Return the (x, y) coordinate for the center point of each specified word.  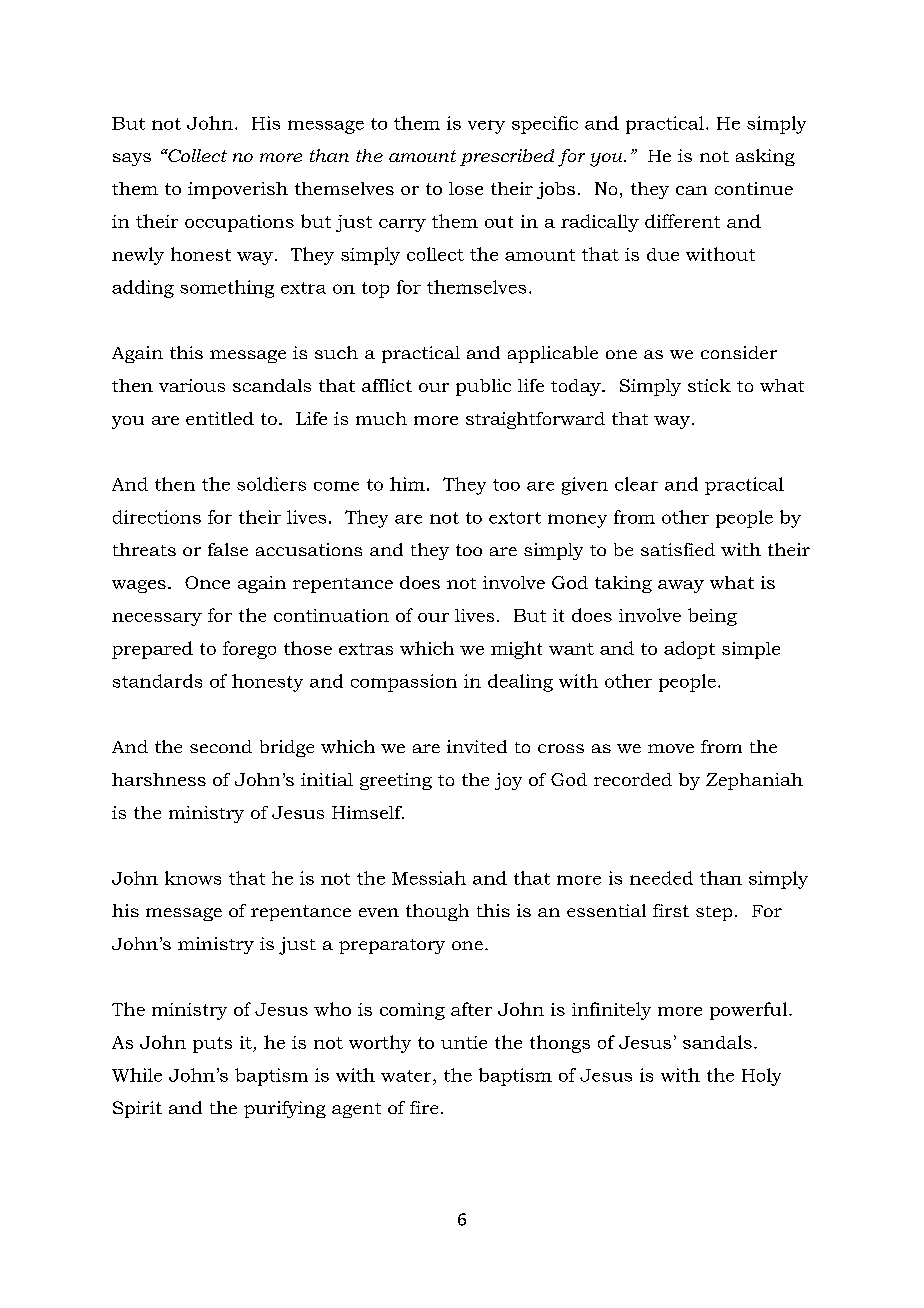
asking (765, 157)
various (192, 385)
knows (193, 878)
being (712, 617)
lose (466, 188)
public (483, 387)
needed (661, 878)
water (407, 1076)
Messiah (429, 878)
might (516, 650)
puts (212, 1045)
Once (207, 582)
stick (709, 385)
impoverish (238, 190)
